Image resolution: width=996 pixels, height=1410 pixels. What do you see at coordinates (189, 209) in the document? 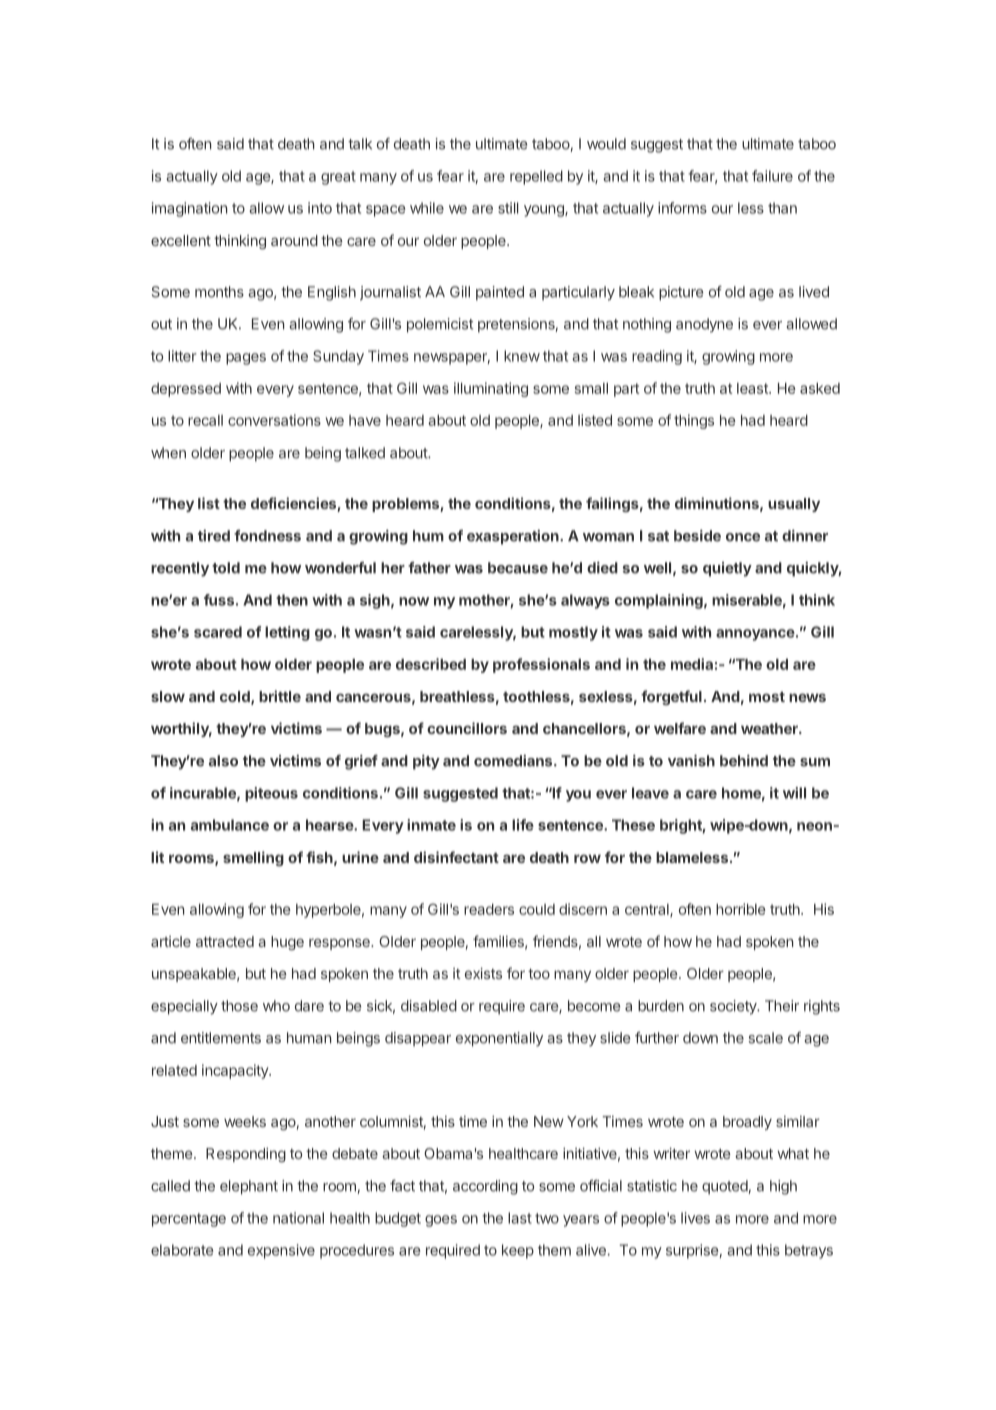
I see `imagination` at bounding box center [189, 209].
